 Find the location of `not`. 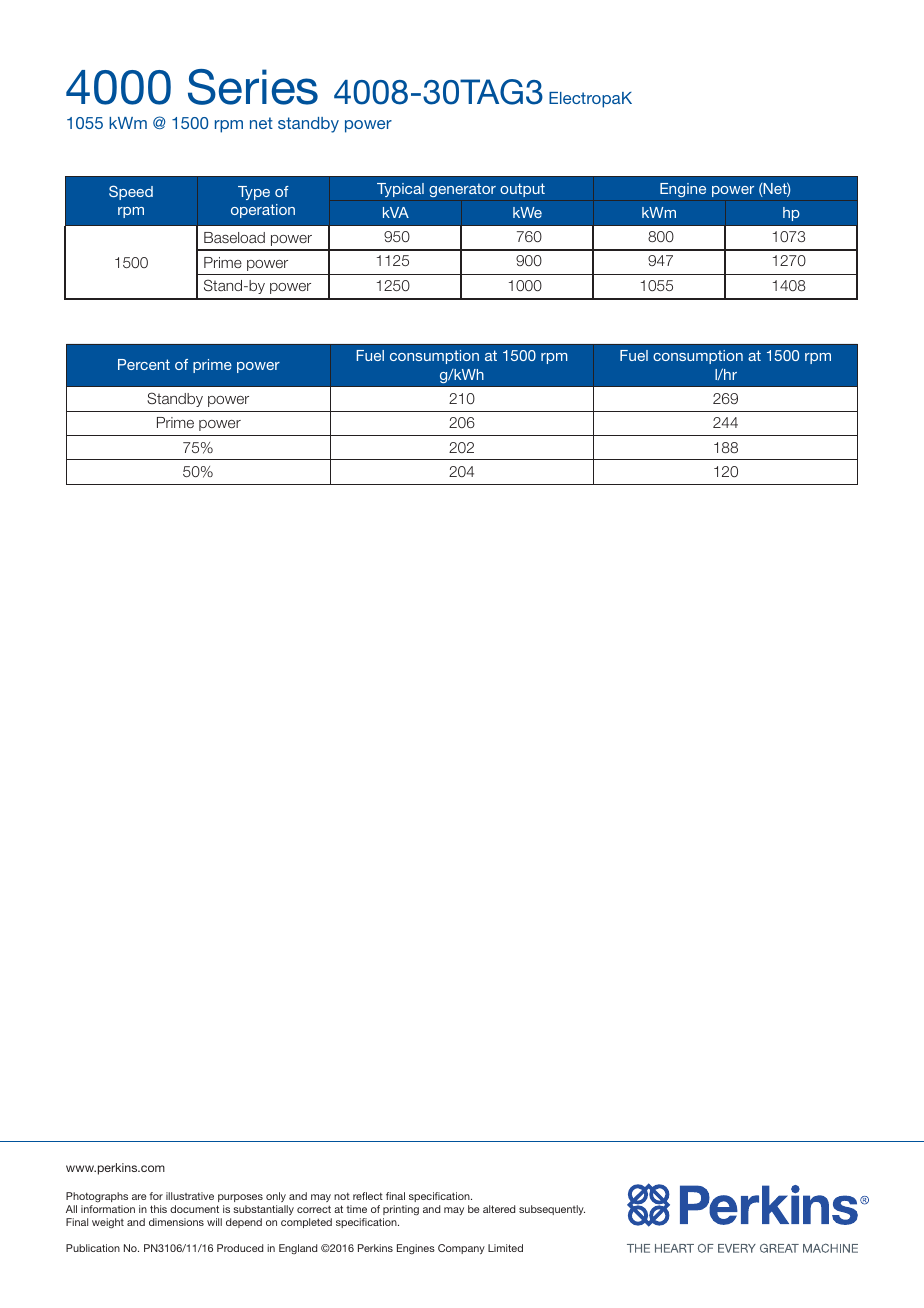

not is located at coordinates (342, 1196).
